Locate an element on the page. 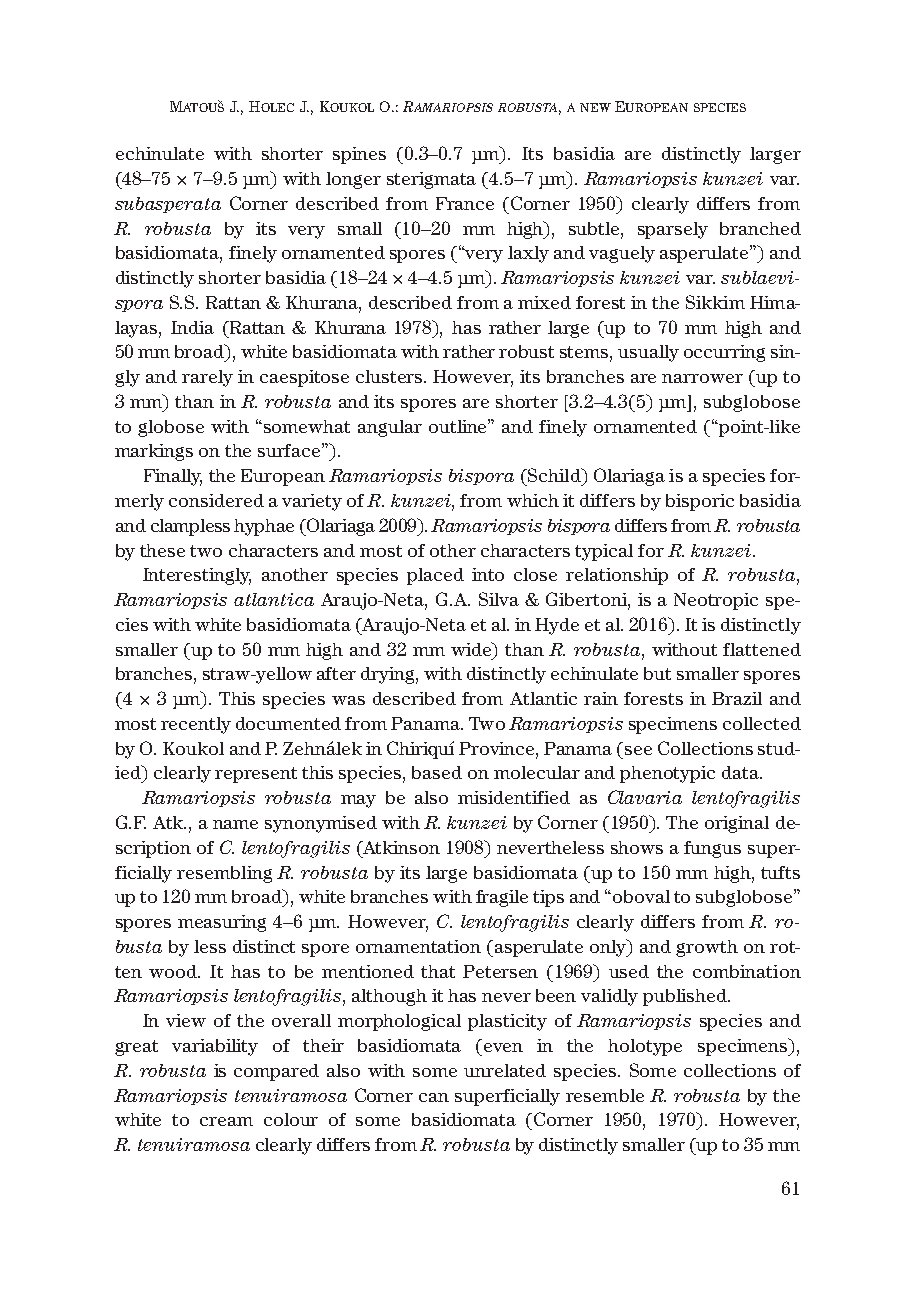 Image resolution: width=915 pixels, height=1316 pixels. angular is located at coordinates (390, 428).
